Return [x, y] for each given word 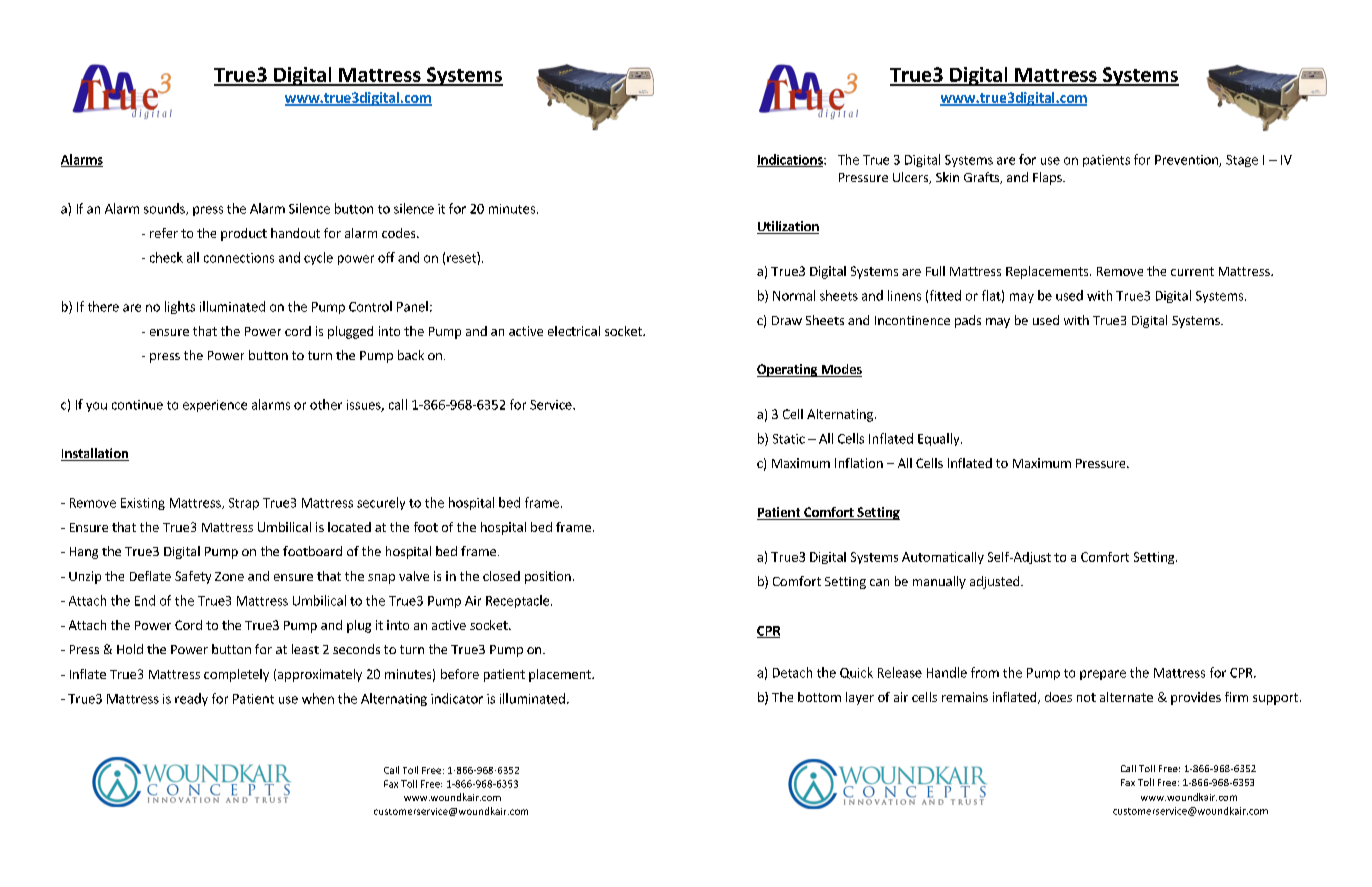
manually [939, 582]
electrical [574, 331]
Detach [792, 672]
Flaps [1048, 178]
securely [381, 503]
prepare [1103, 675]
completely [236, 675]
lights [180, 307]
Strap [244, 504]
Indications [791, 160]
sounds [165, 209]
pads [968, 321]
